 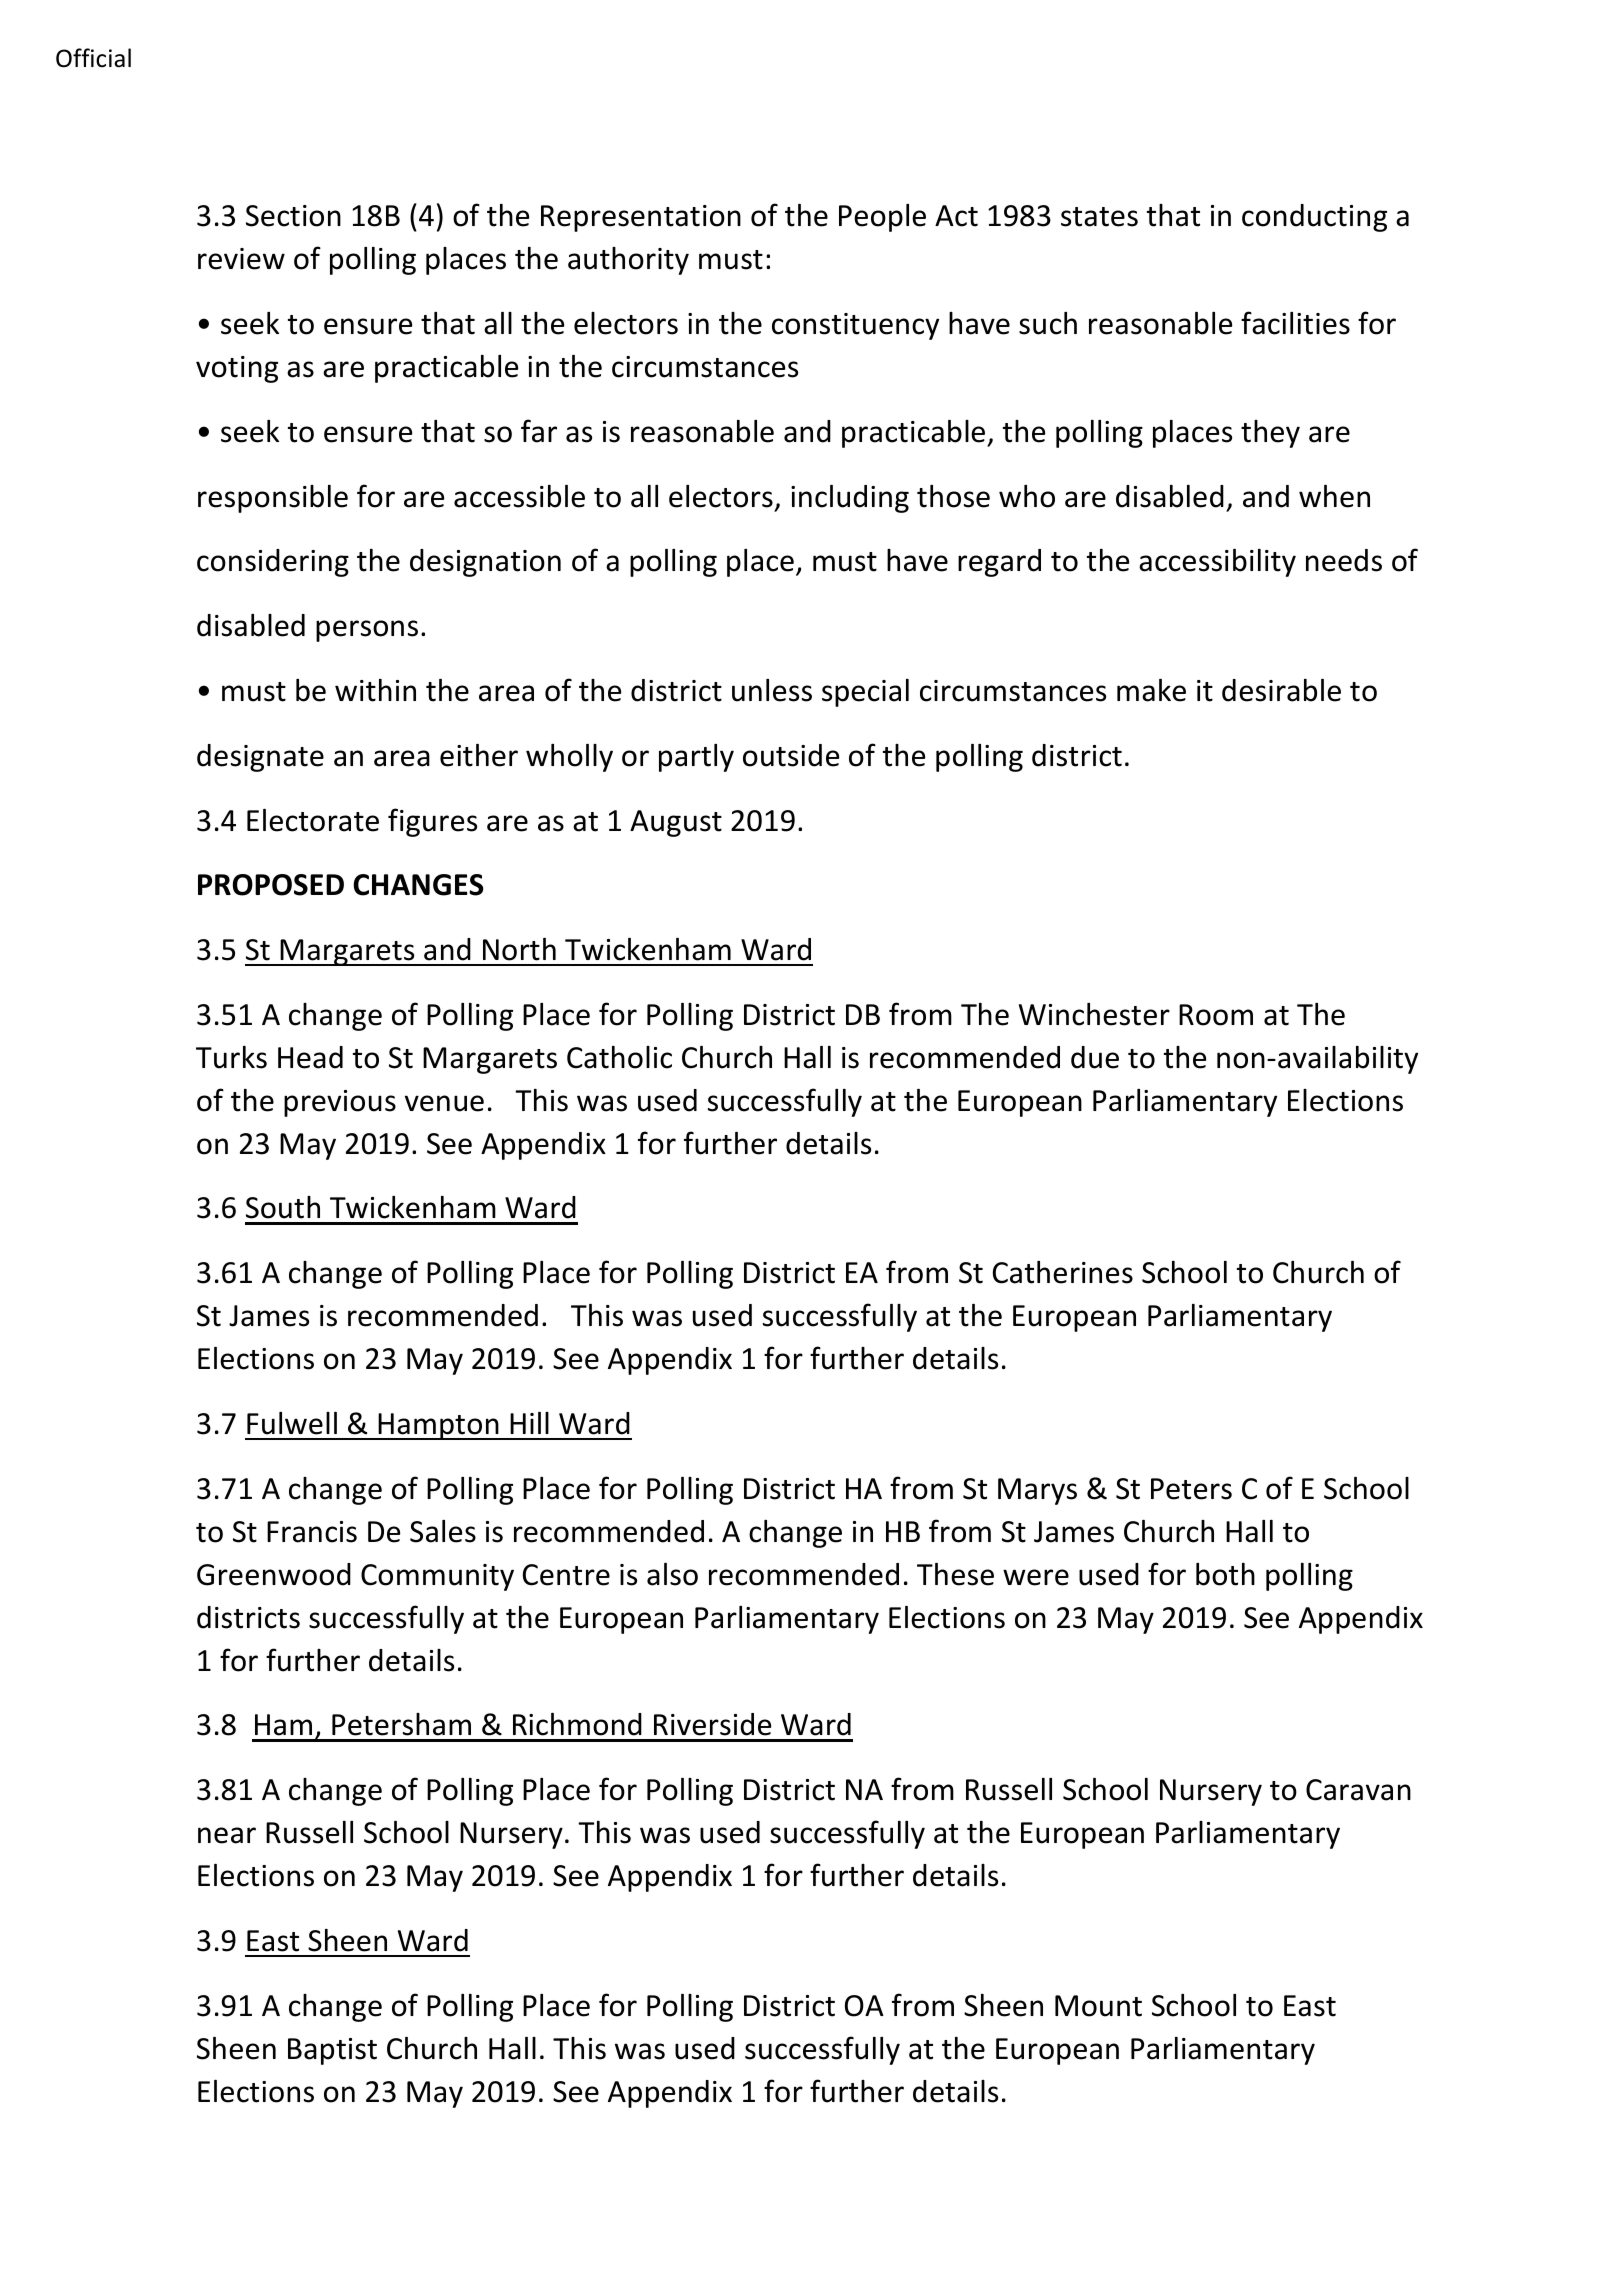 What do you see at coordinates (273, 563) in the screenshot?
I see `considering` at bounding box center [273, 563].
